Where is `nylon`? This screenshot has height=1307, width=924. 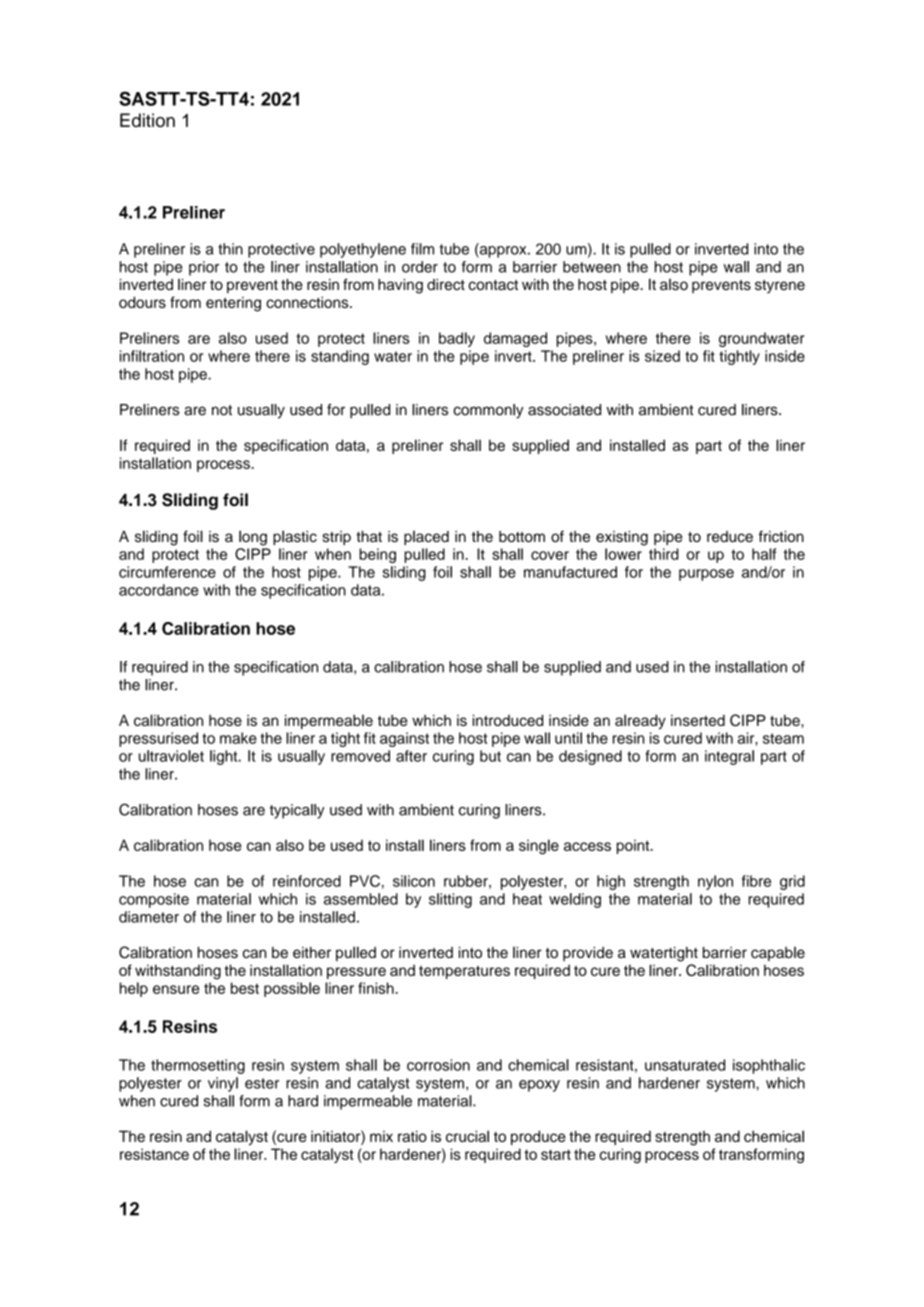
nylon is located at coordinates (715, 882).
